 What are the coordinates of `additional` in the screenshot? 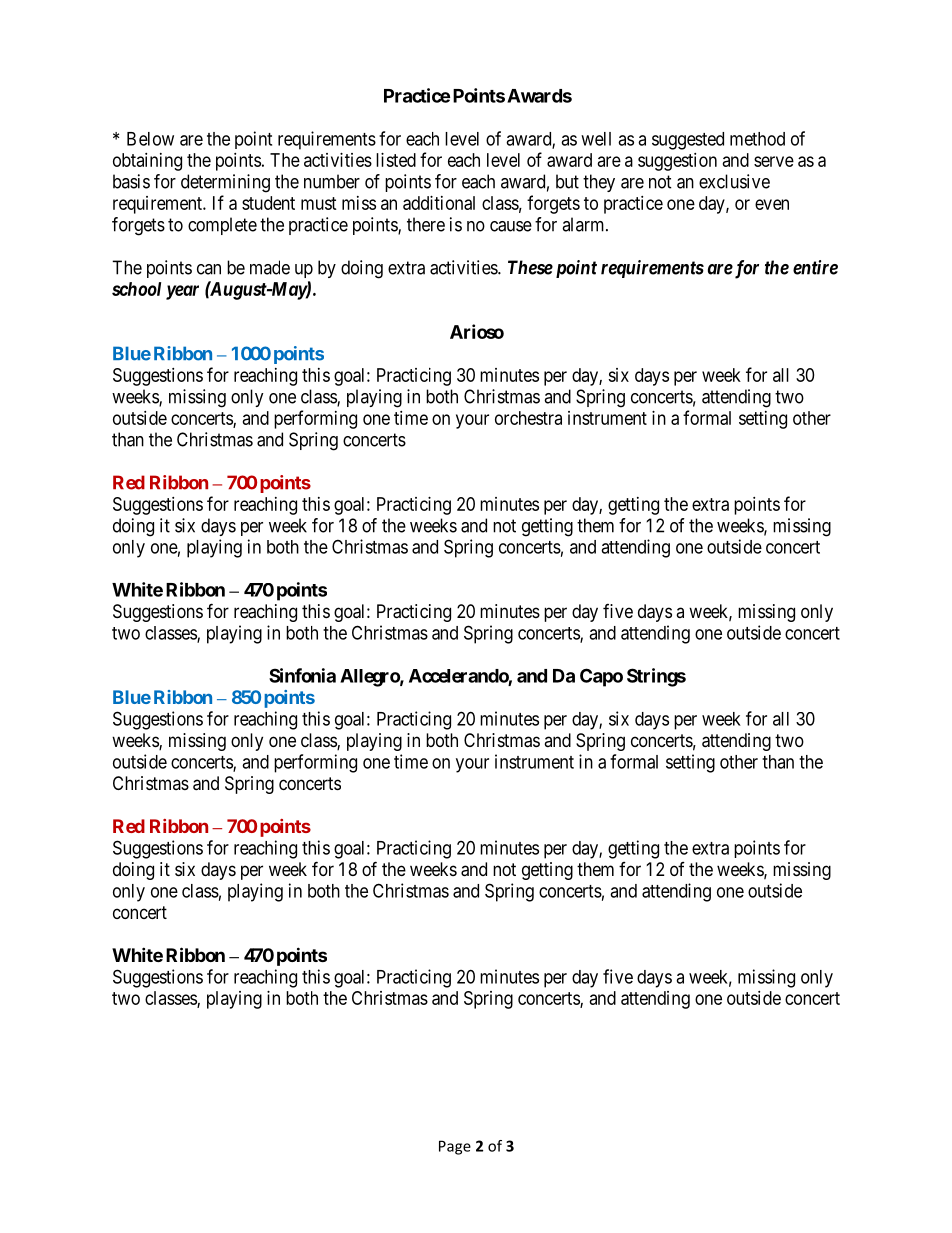 It's located at (439, 203).
